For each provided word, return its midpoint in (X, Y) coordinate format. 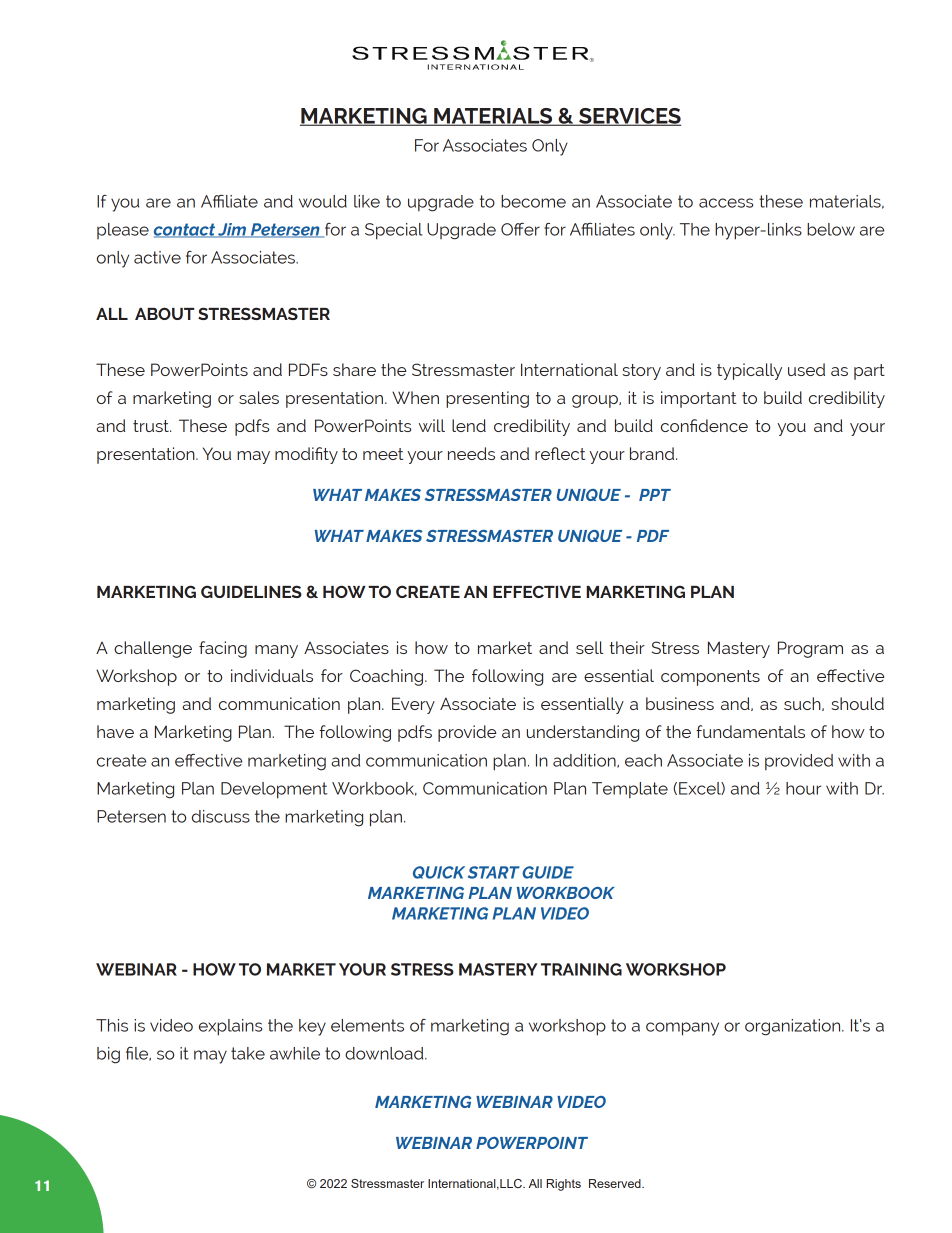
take (248, 1053)
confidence (704, 425)
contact (185, 230)
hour (803, 788)
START (494, 872)
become (533, 201)
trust (152, 426)
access (726, 203)
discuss (221, 816)
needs (471, 453)
